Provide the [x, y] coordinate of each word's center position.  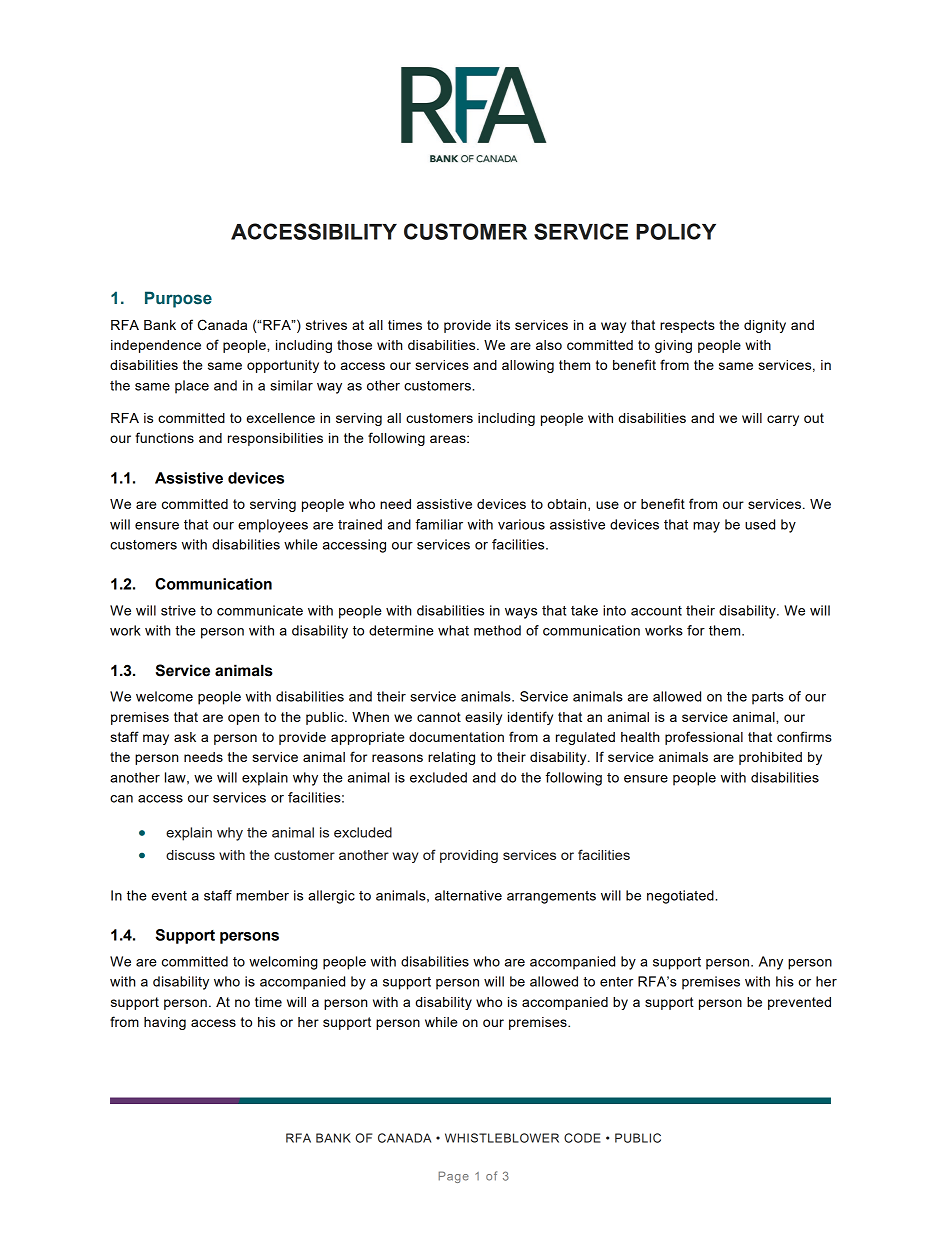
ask [185, 737]
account [656, 611]
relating [451, 758]
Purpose [178, 299]
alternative [468, 895]
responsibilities [275, 439]
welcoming [283, 963]
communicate [260, 610]
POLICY [676, 231]
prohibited [770, 758]
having [165, 1023]
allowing [528, 366]
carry [783, 420]
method [497, 630]
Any [771, 963]
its [503, 325]
